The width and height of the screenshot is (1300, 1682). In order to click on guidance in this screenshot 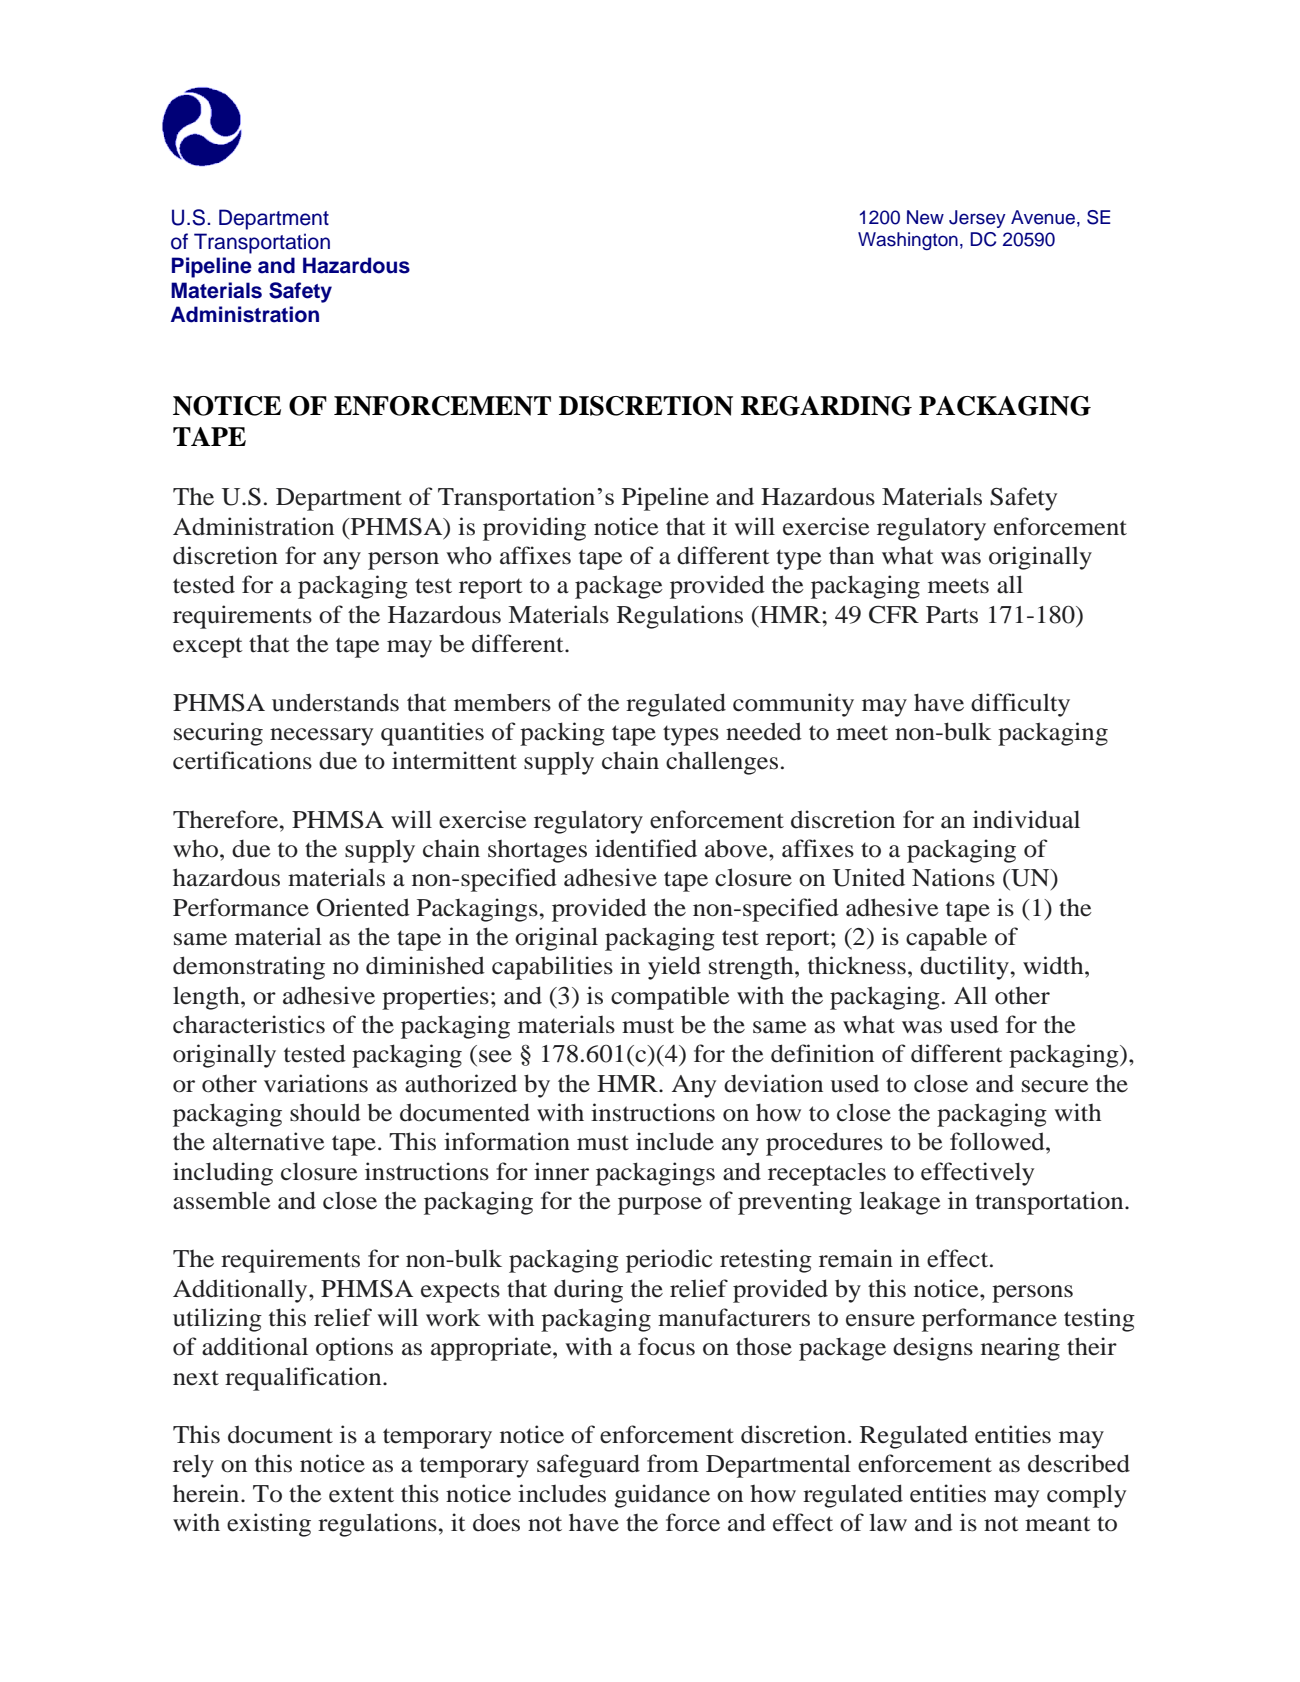, I will do `click(662, 1496)`.
